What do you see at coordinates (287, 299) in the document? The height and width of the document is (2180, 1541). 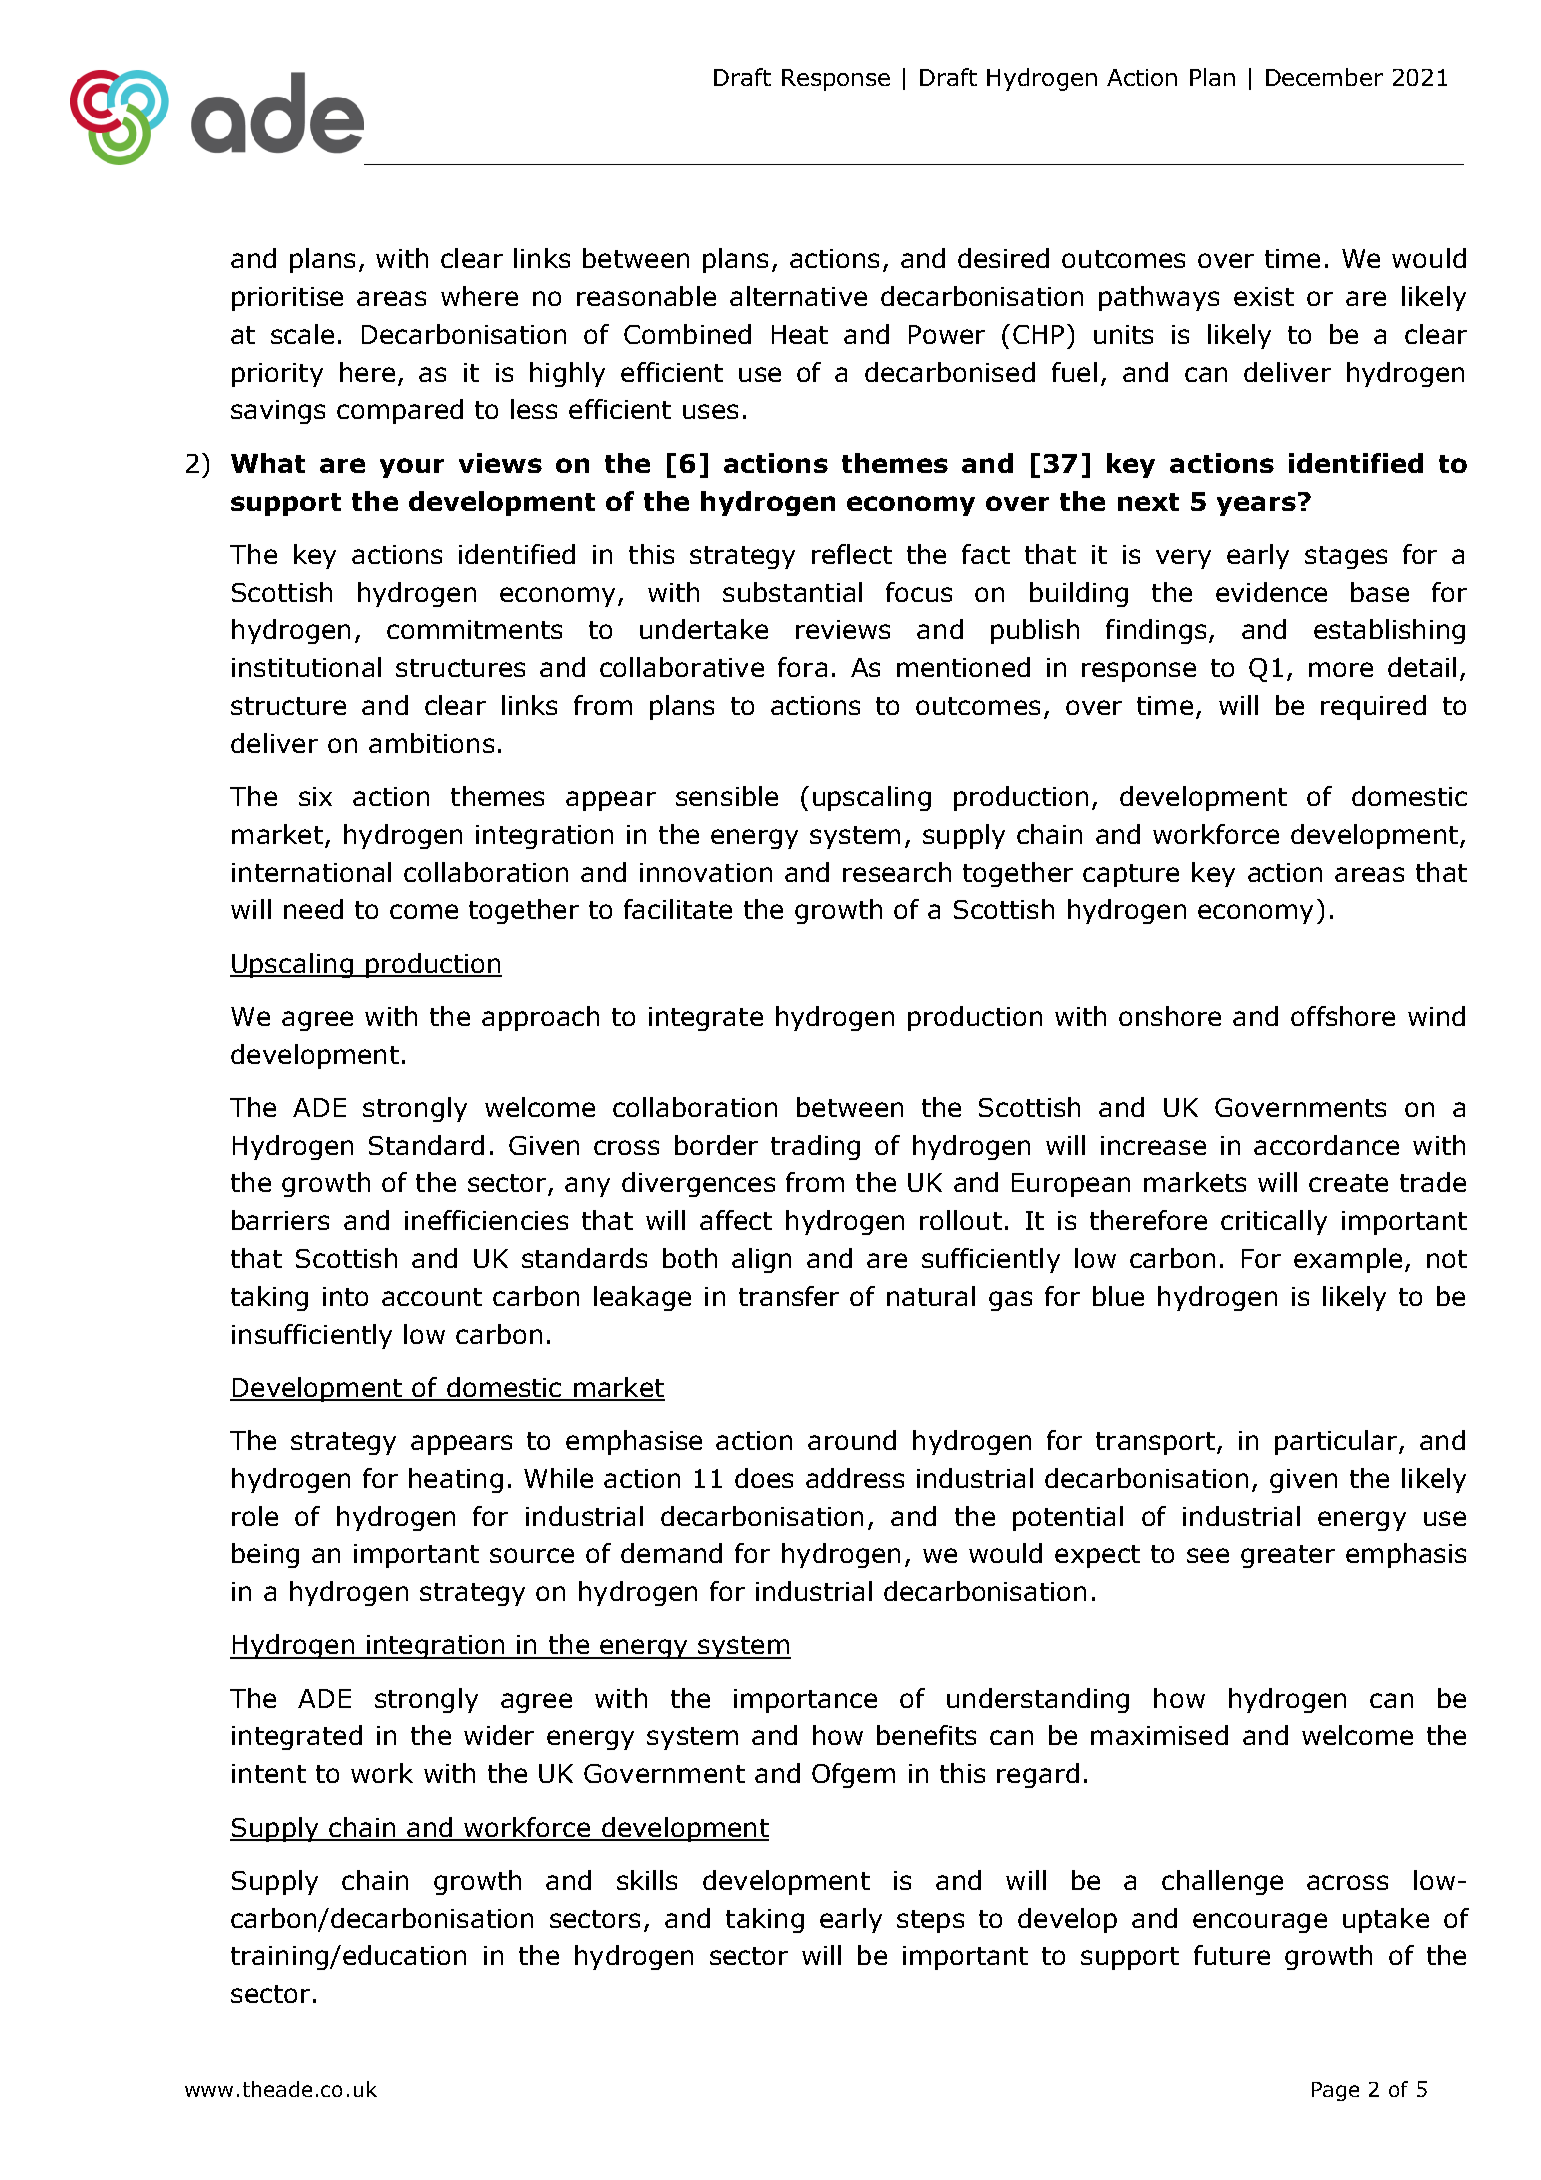 I see `prioritise` at bounding box center [287, 299].
